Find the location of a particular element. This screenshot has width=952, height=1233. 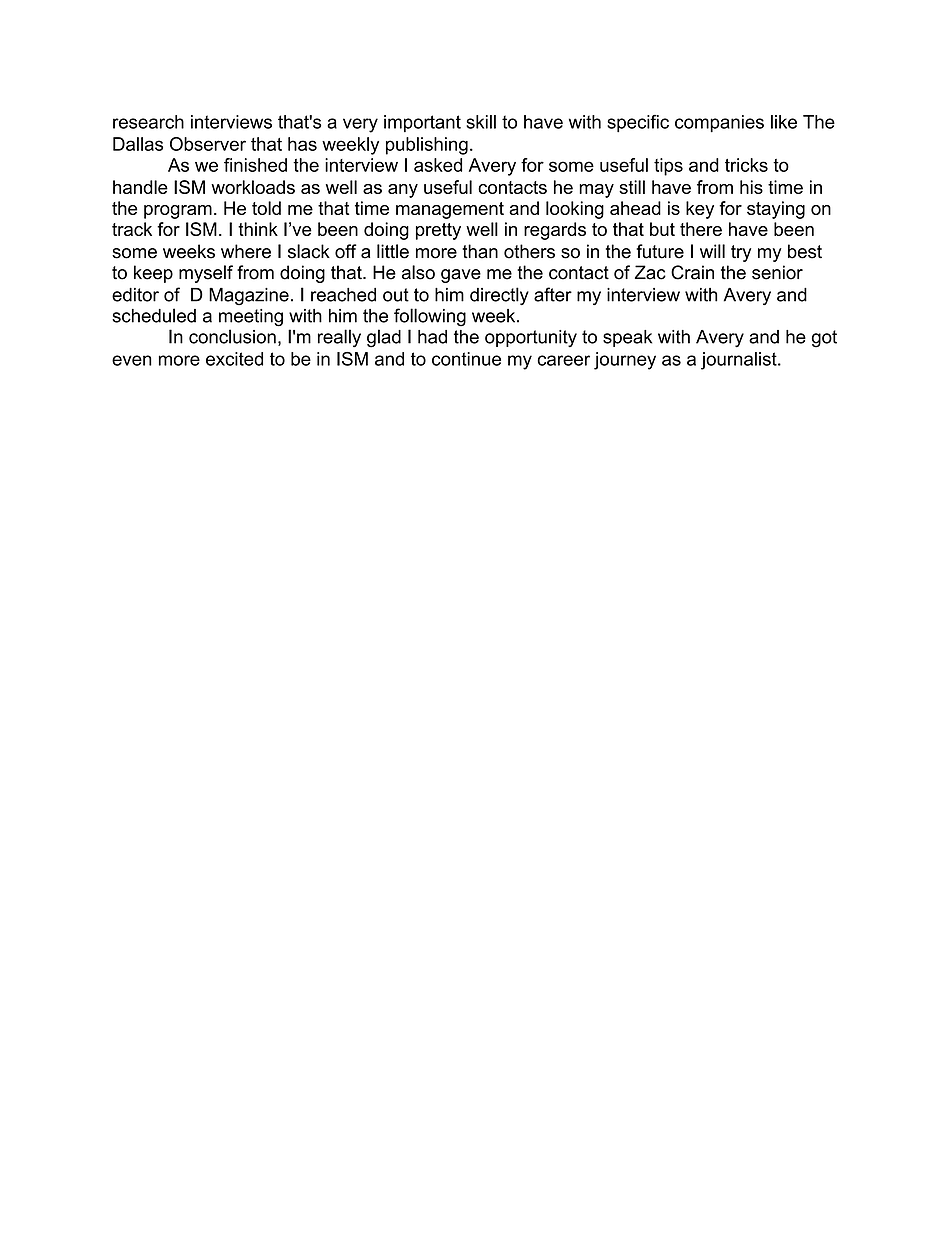

where is located at coordinates (246, 251).
